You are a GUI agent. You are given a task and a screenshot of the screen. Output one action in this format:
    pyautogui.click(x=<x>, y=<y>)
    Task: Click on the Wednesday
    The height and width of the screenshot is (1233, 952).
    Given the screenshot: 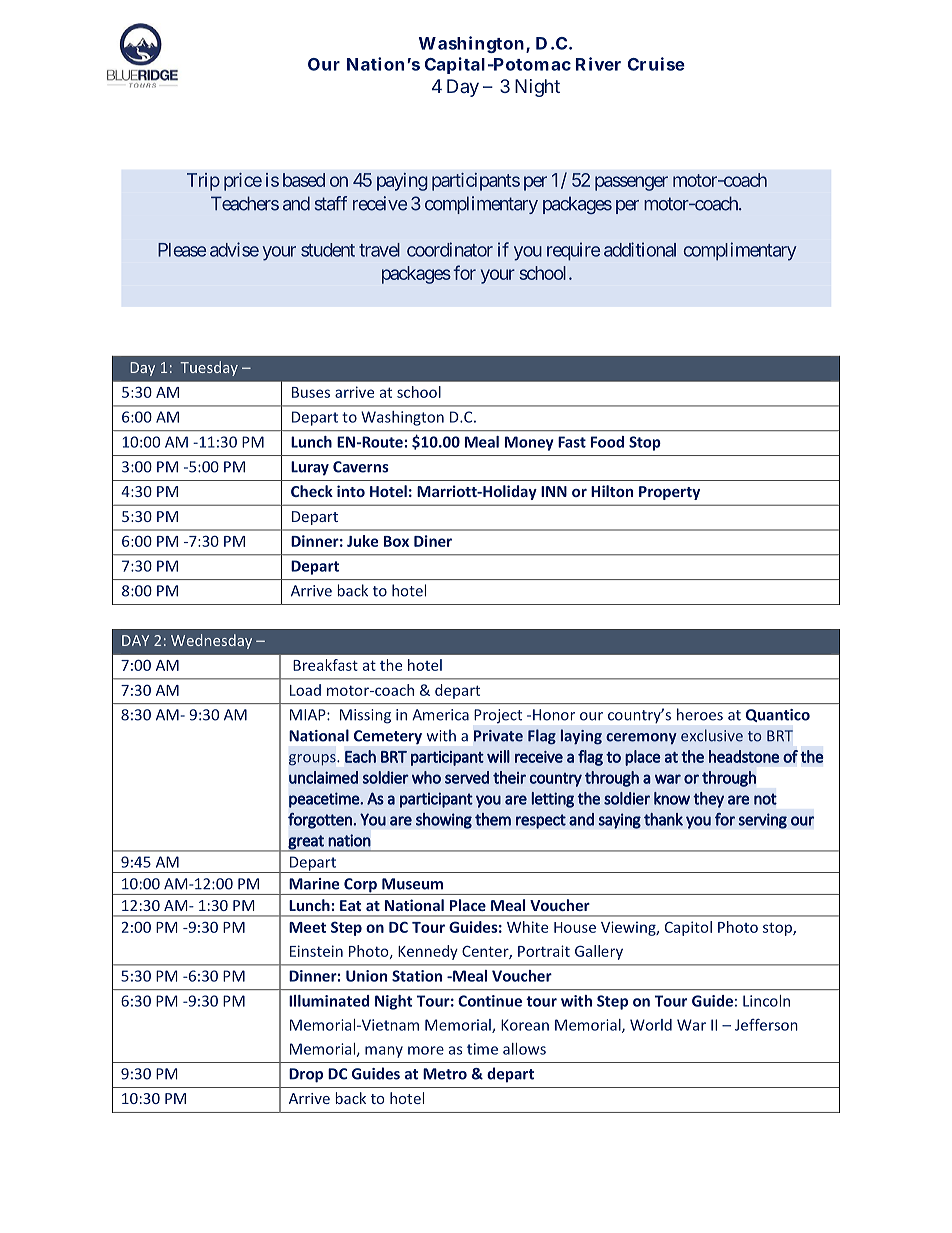 What is the action you would take?
    pyautogui.click(x=211, y=641)
